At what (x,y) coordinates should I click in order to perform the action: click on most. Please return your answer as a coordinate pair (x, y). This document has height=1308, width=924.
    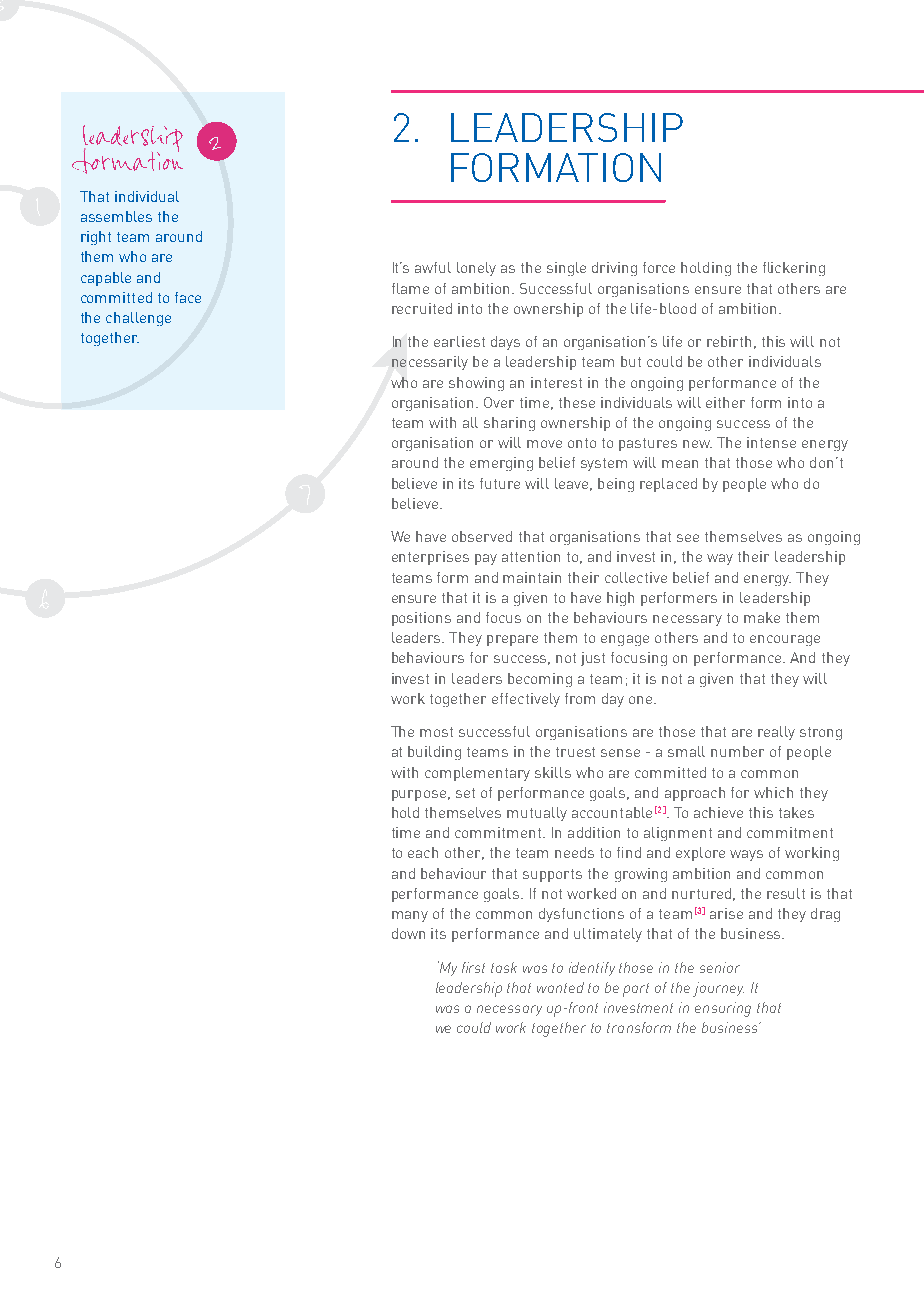
    Looking at the image, I should click on (436, 732).
